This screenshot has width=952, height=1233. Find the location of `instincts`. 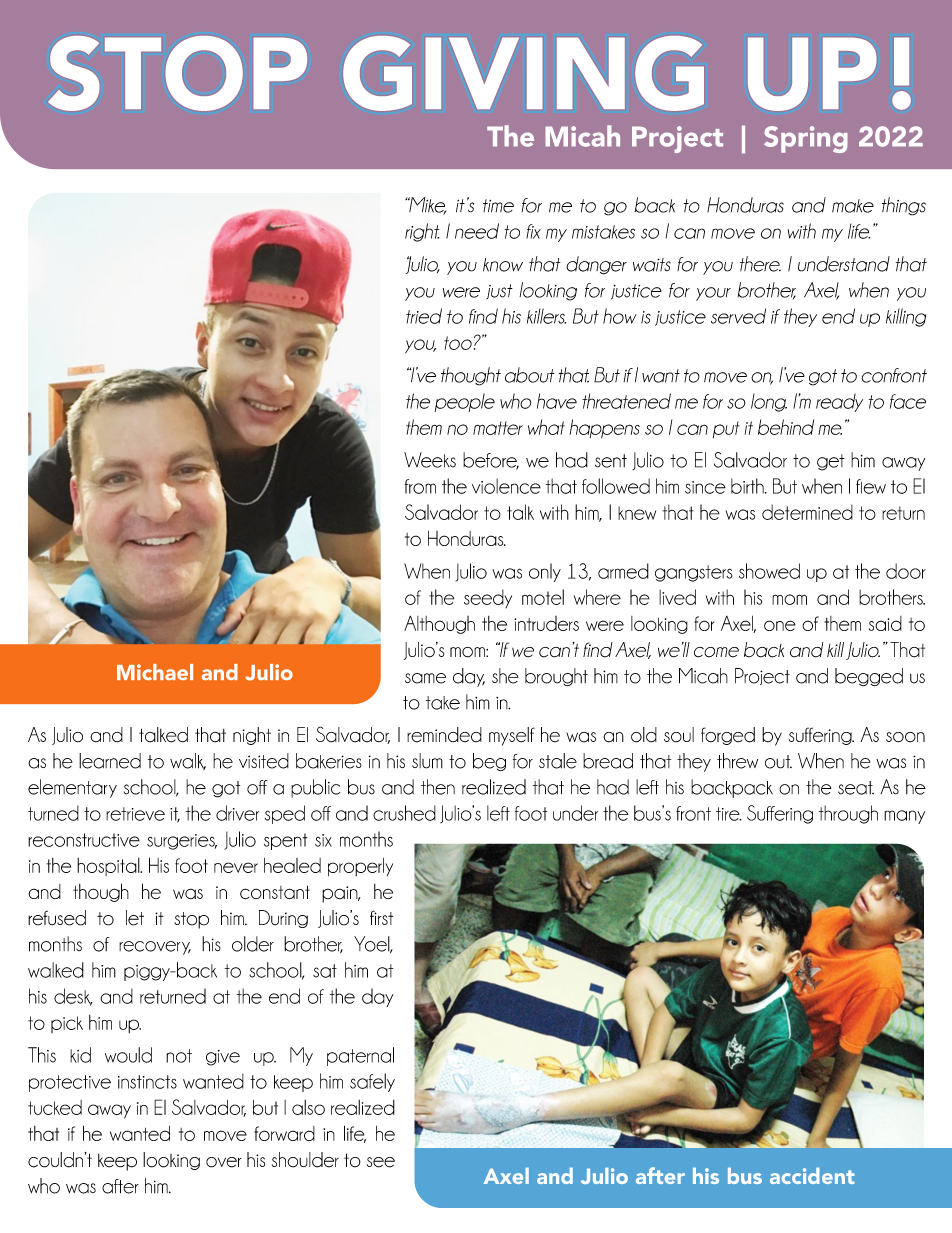

instincts is located at coordinates (147, 1082).
